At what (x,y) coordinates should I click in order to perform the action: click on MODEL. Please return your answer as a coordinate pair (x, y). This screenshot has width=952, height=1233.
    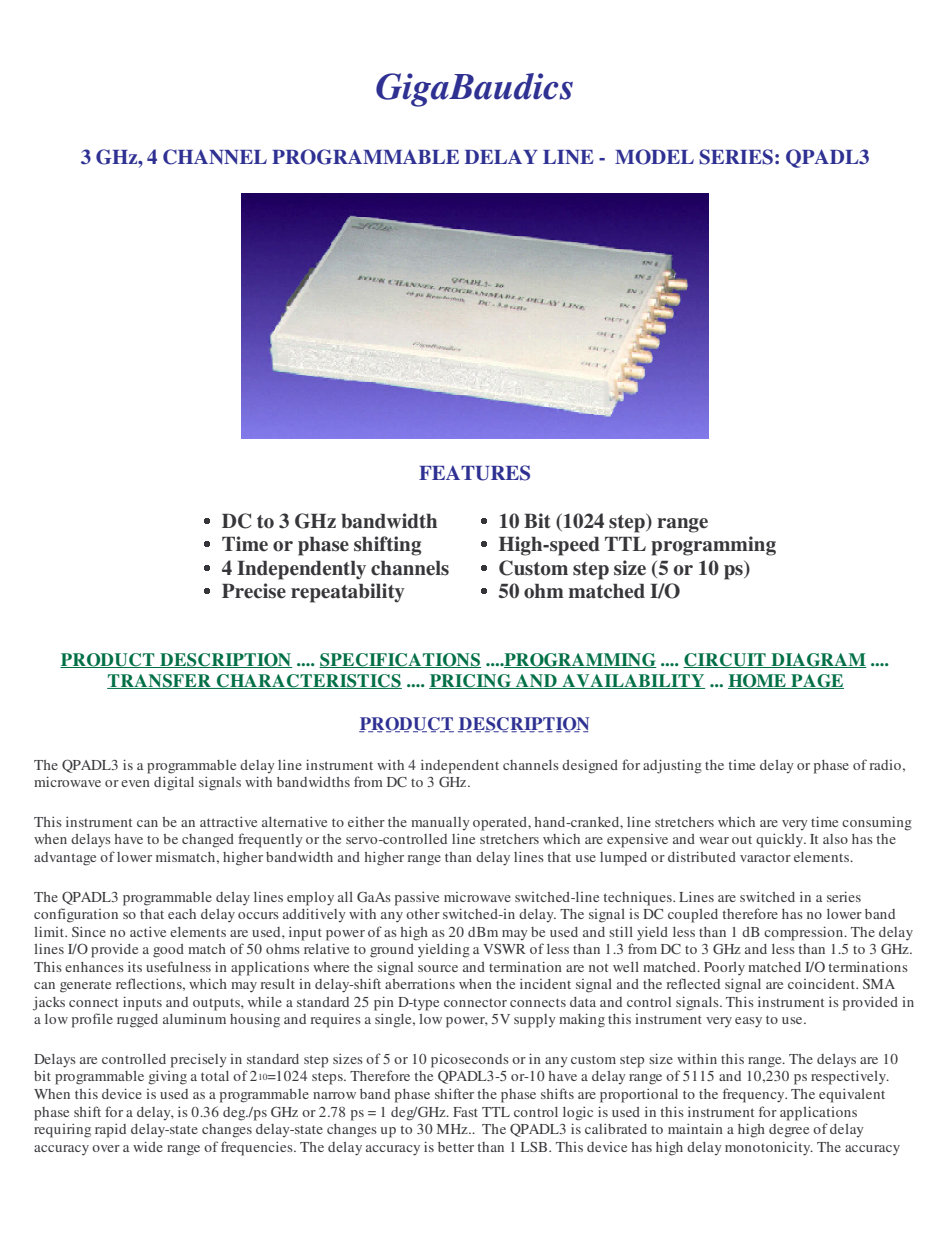
    Looking at the image, I should click on (654, 157).
